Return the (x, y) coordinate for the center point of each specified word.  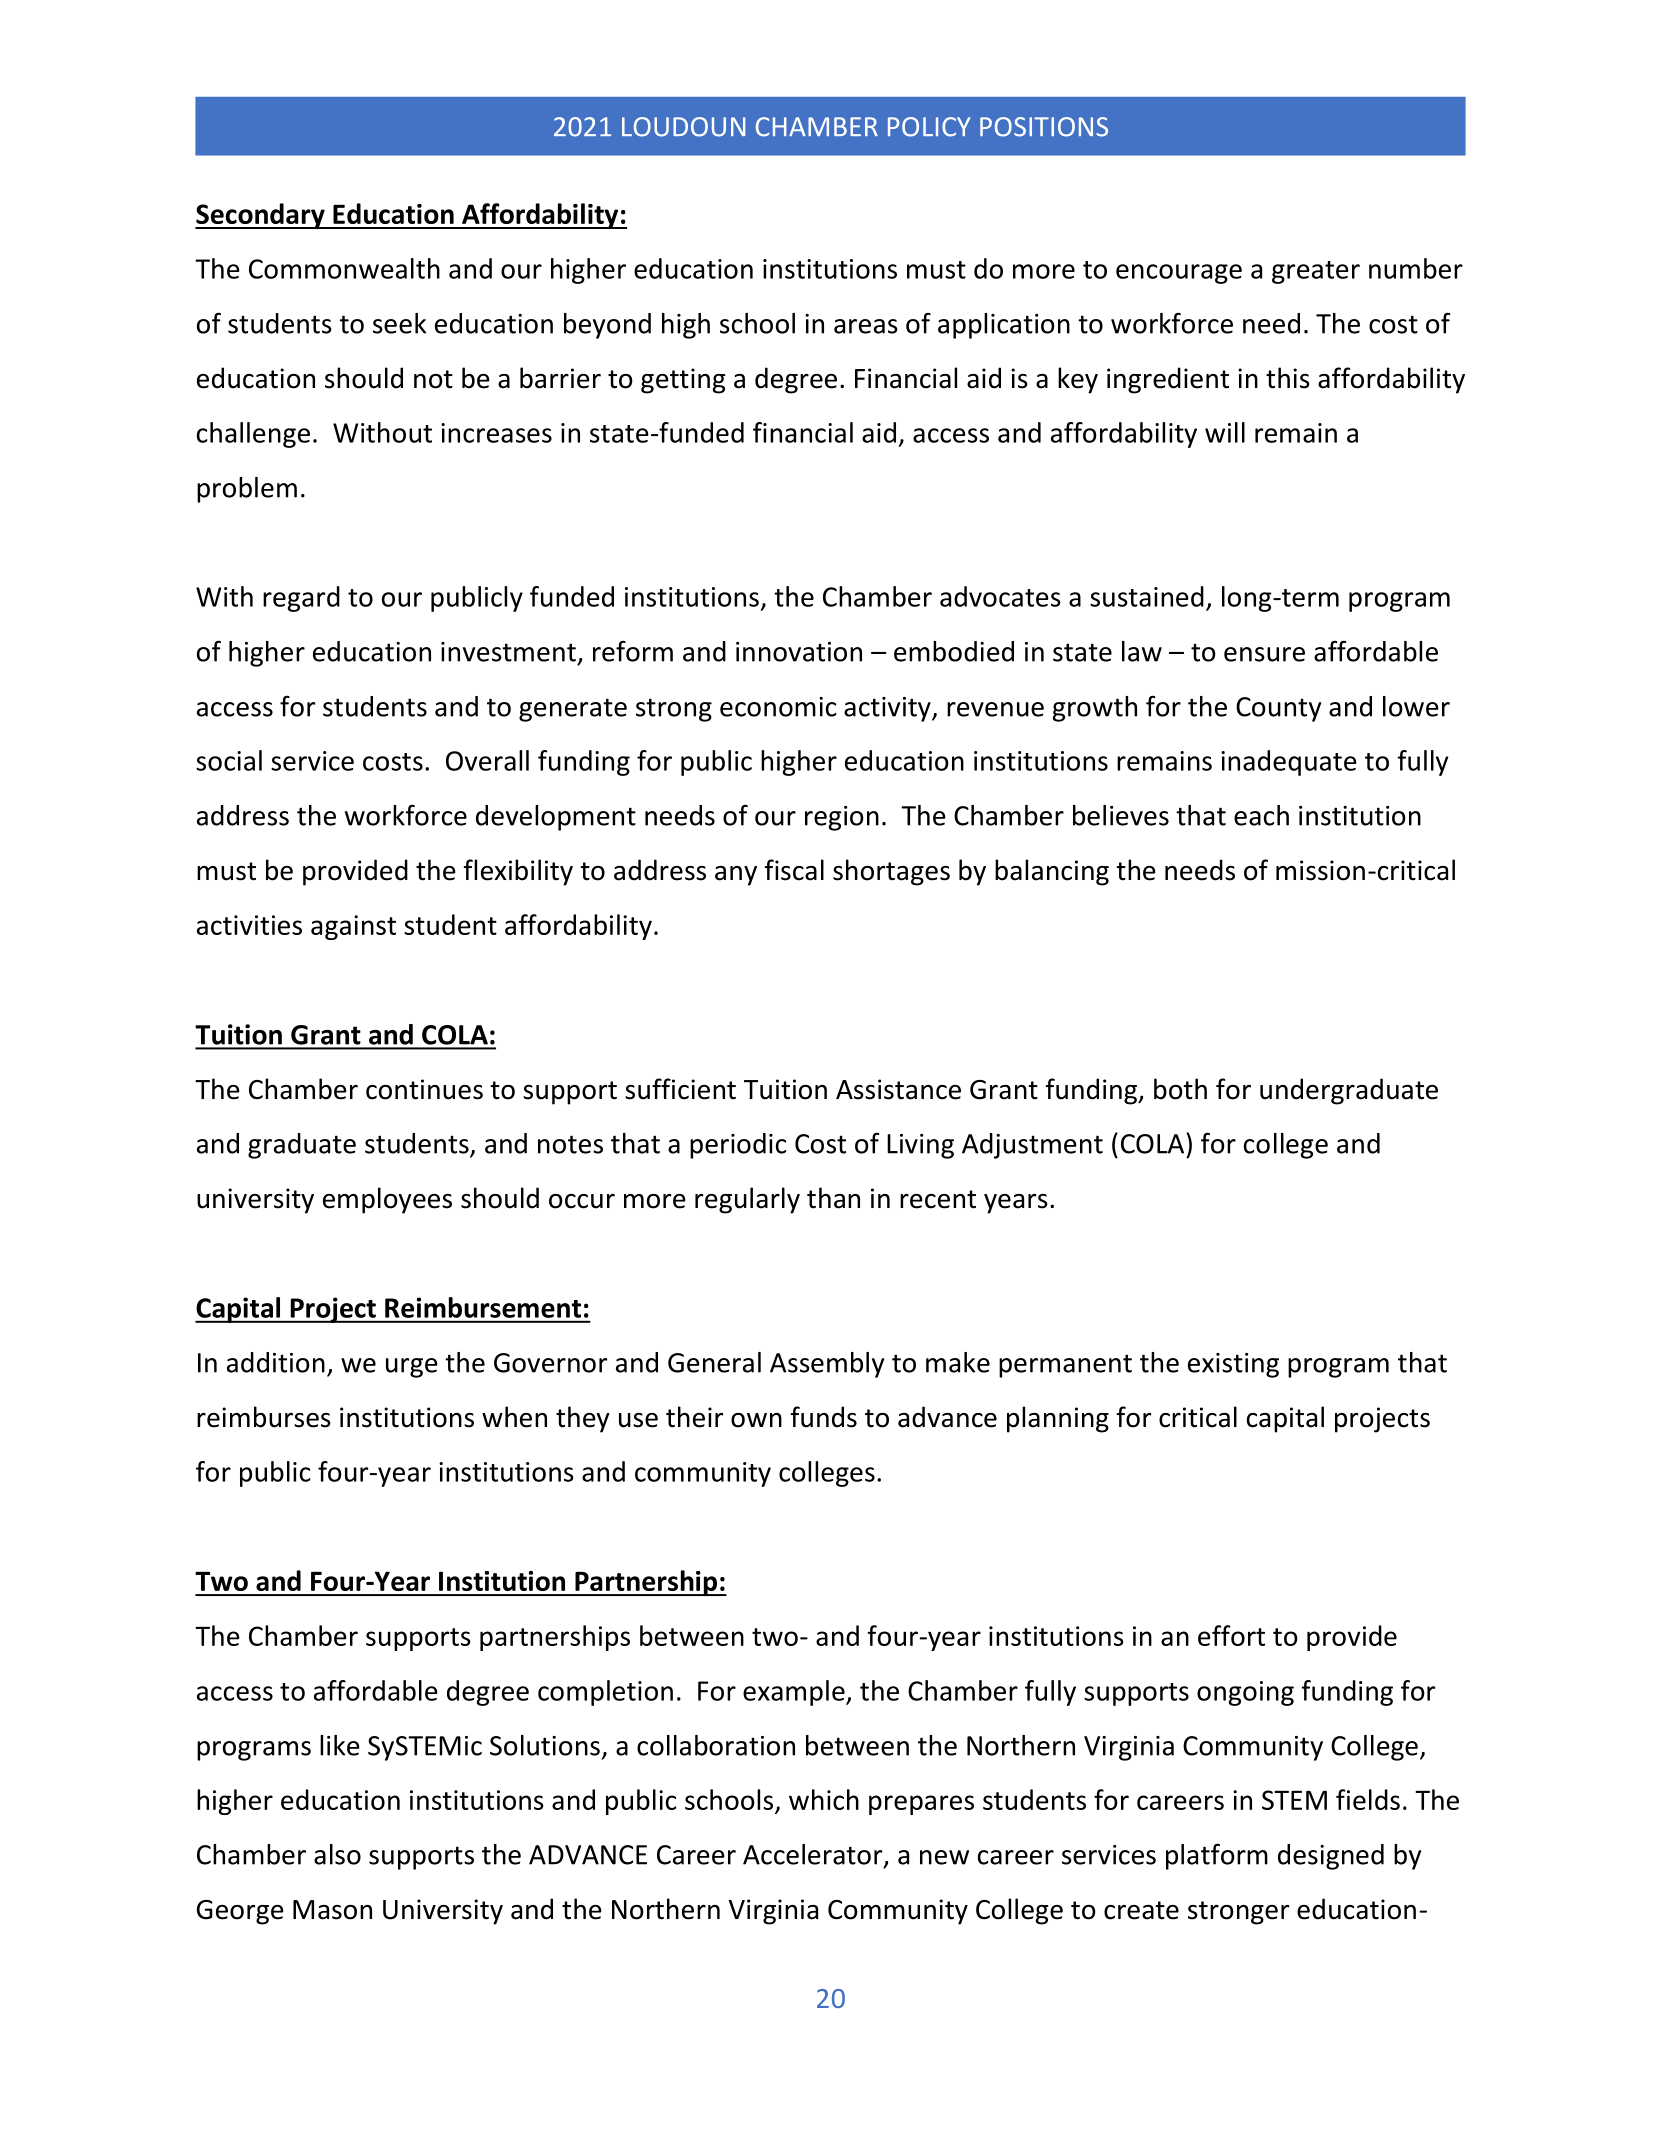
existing (1233, 1365)
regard (301, 599)
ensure (1264, 654)
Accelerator (814, 1855)
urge (412, 1368)
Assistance (898, 1089)
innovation (799, 652)
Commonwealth (344, 268)
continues (424, 1089)
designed (1331, 1857)
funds (824, 1417)
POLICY (929, 127)
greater (1316, 272)
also (337, 1854)
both (1180, 1089)
